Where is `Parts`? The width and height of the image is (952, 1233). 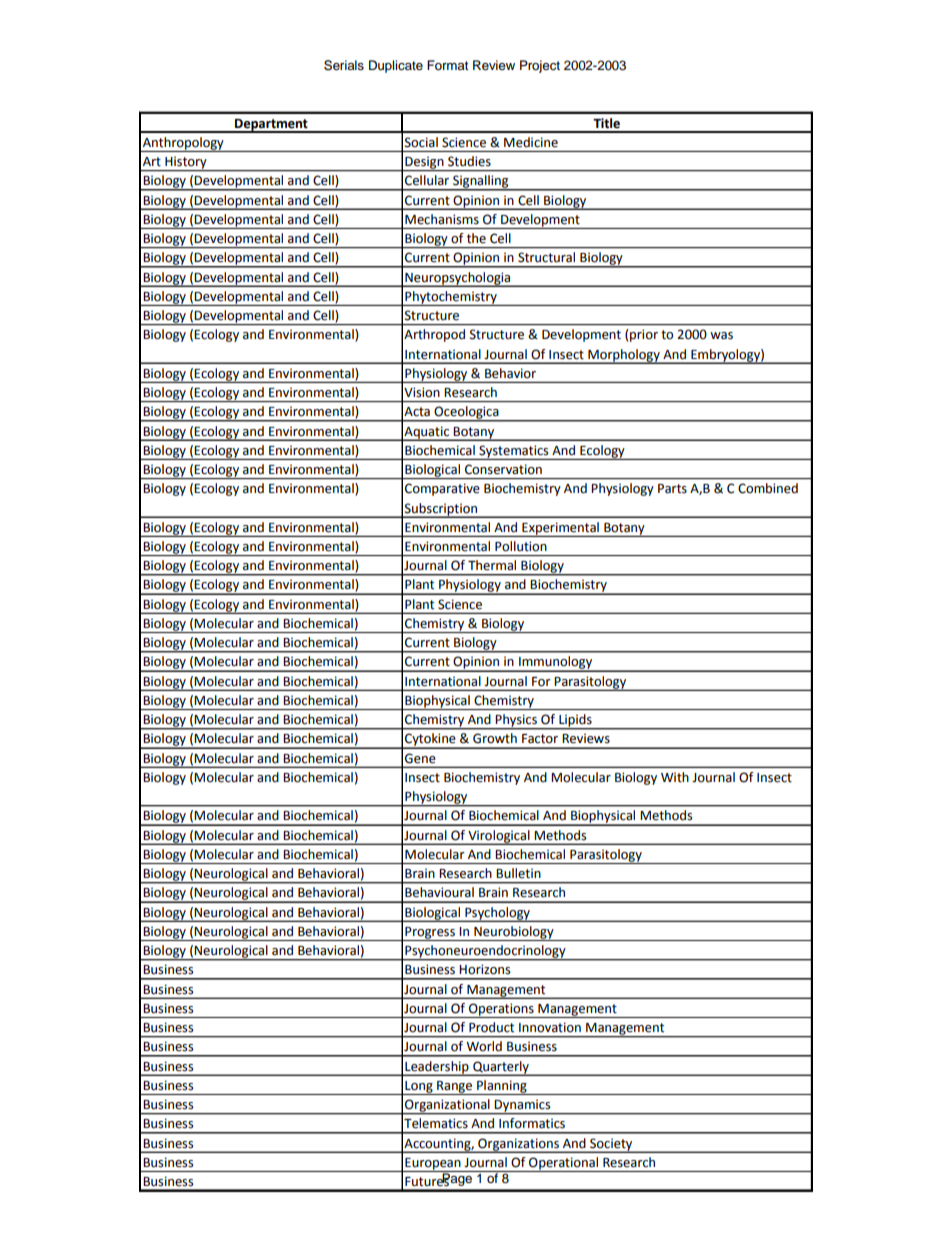
Parts is located at coordinates (672, 489).
